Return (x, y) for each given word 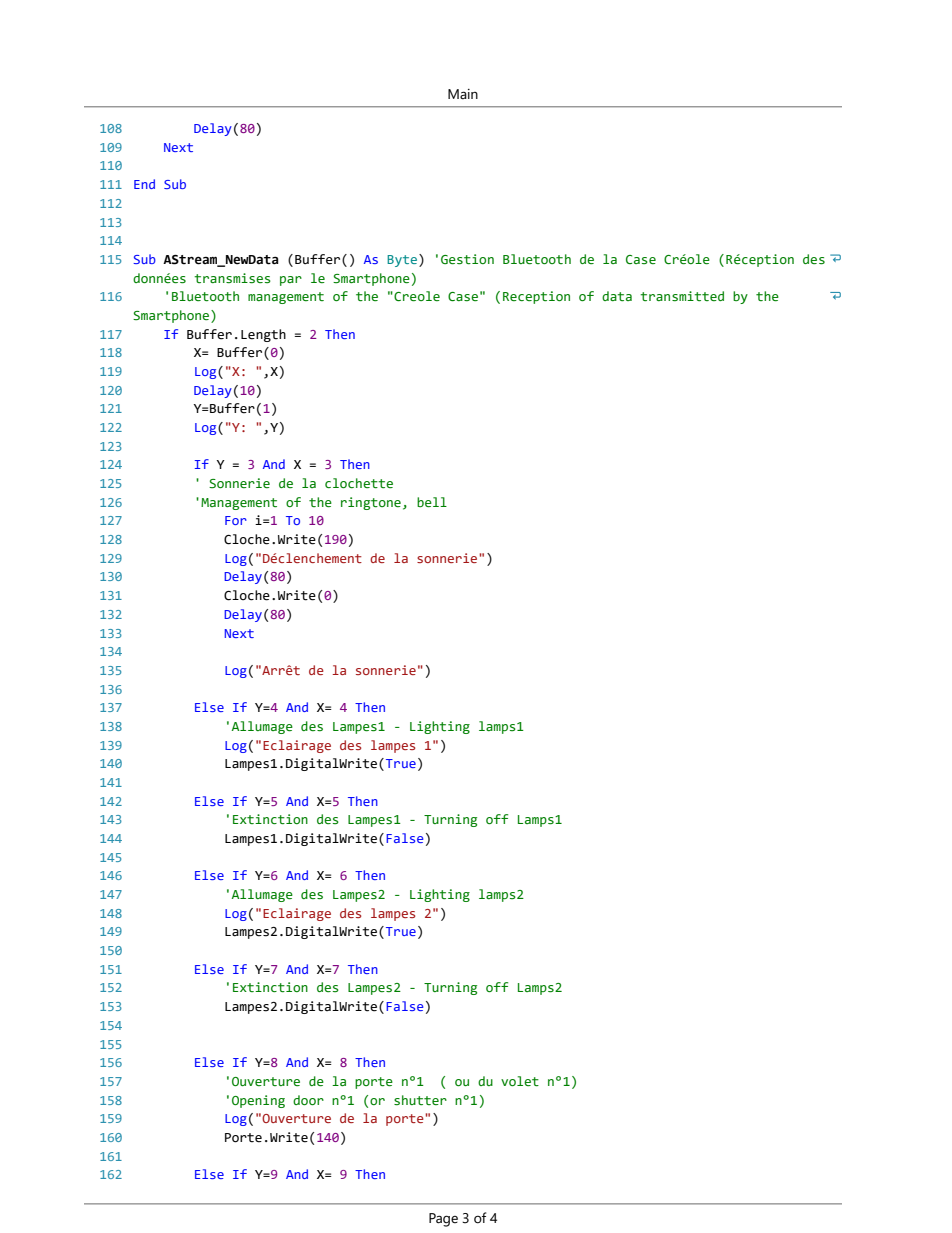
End (144, 184)
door (308, 1100)
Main (463, 94)
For (236, 520)
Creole (416, 296)
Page (443, 1220)
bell (432, 502)
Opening (258, 1101)
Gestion (467, 259)
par (291, 281)
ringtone (371, 503)
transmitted (682, 296)
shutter (420, 1100)
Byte (402, 261)
